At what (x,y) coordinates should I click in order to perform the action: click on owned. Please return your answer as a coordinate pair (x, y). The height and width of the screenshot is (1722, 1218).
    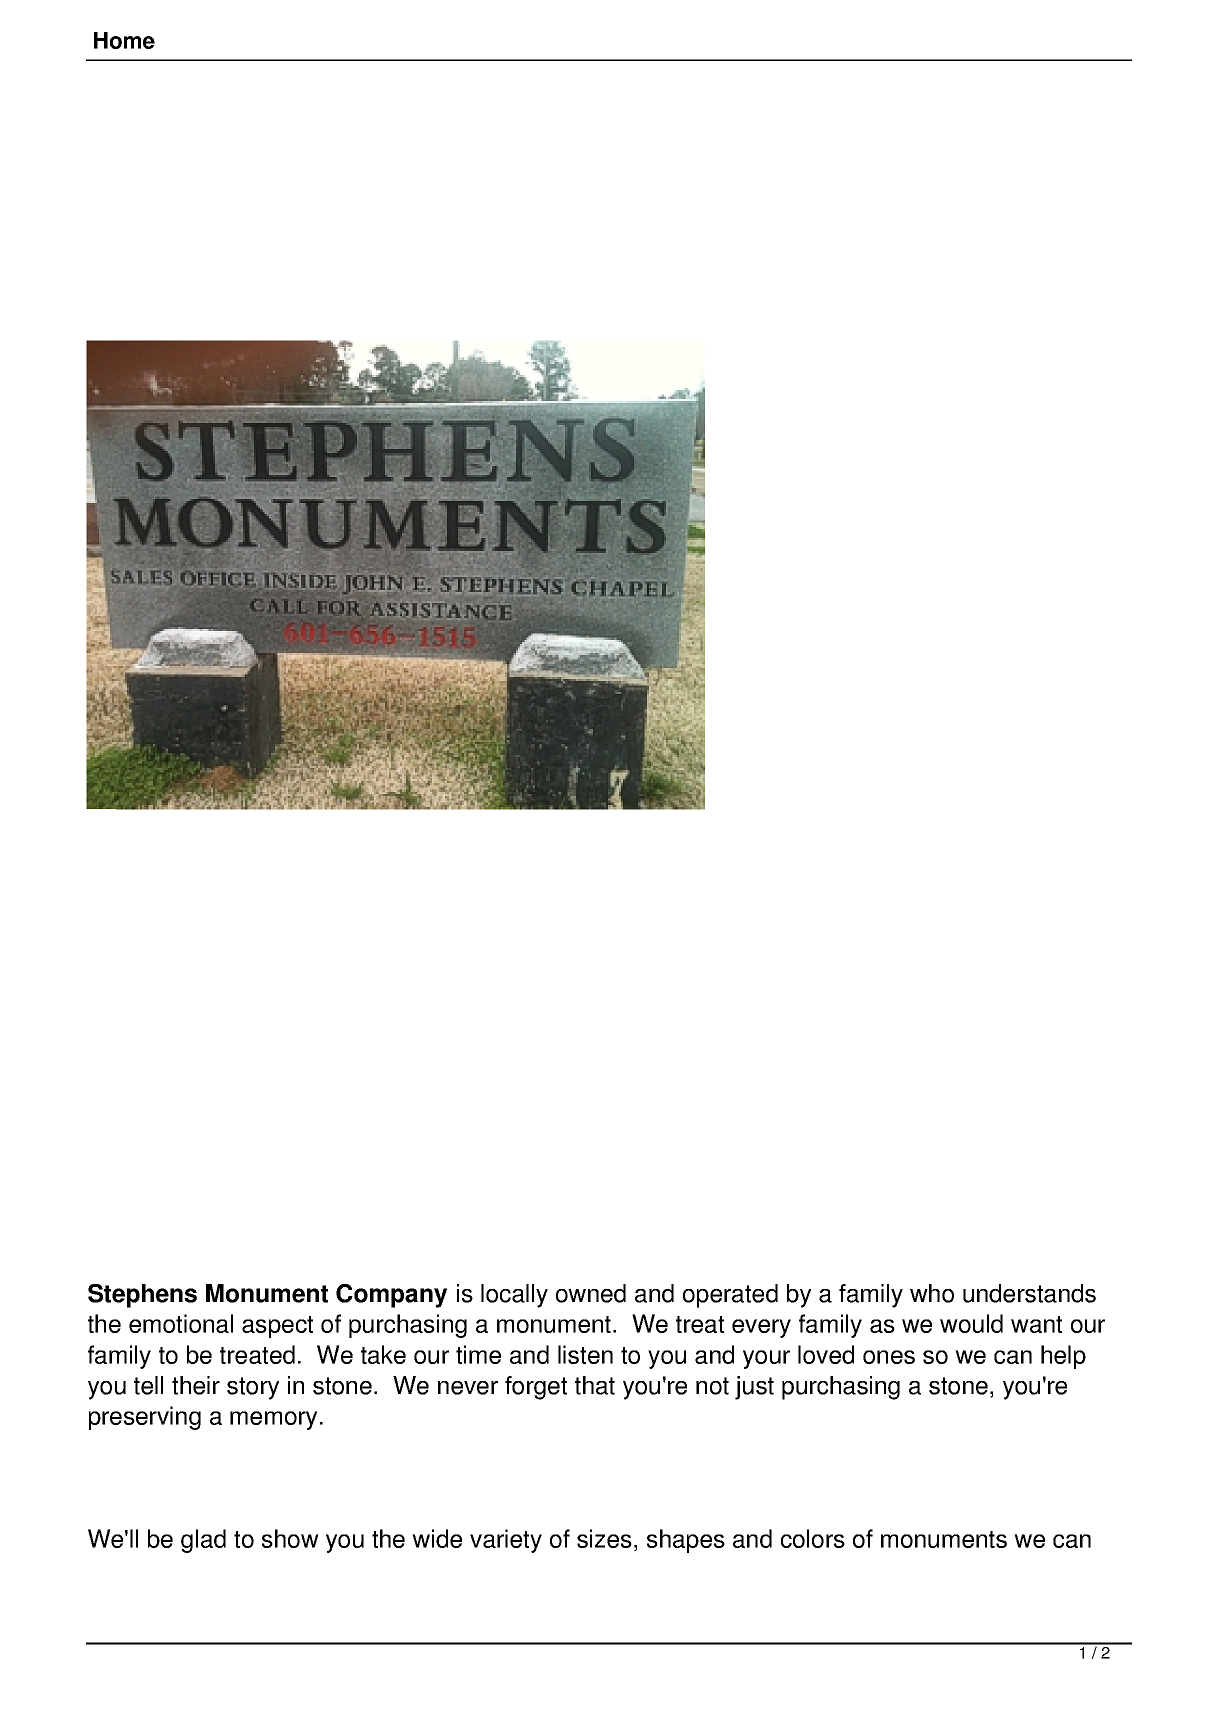
    Looking at the image, I should click on (591, 1293).
